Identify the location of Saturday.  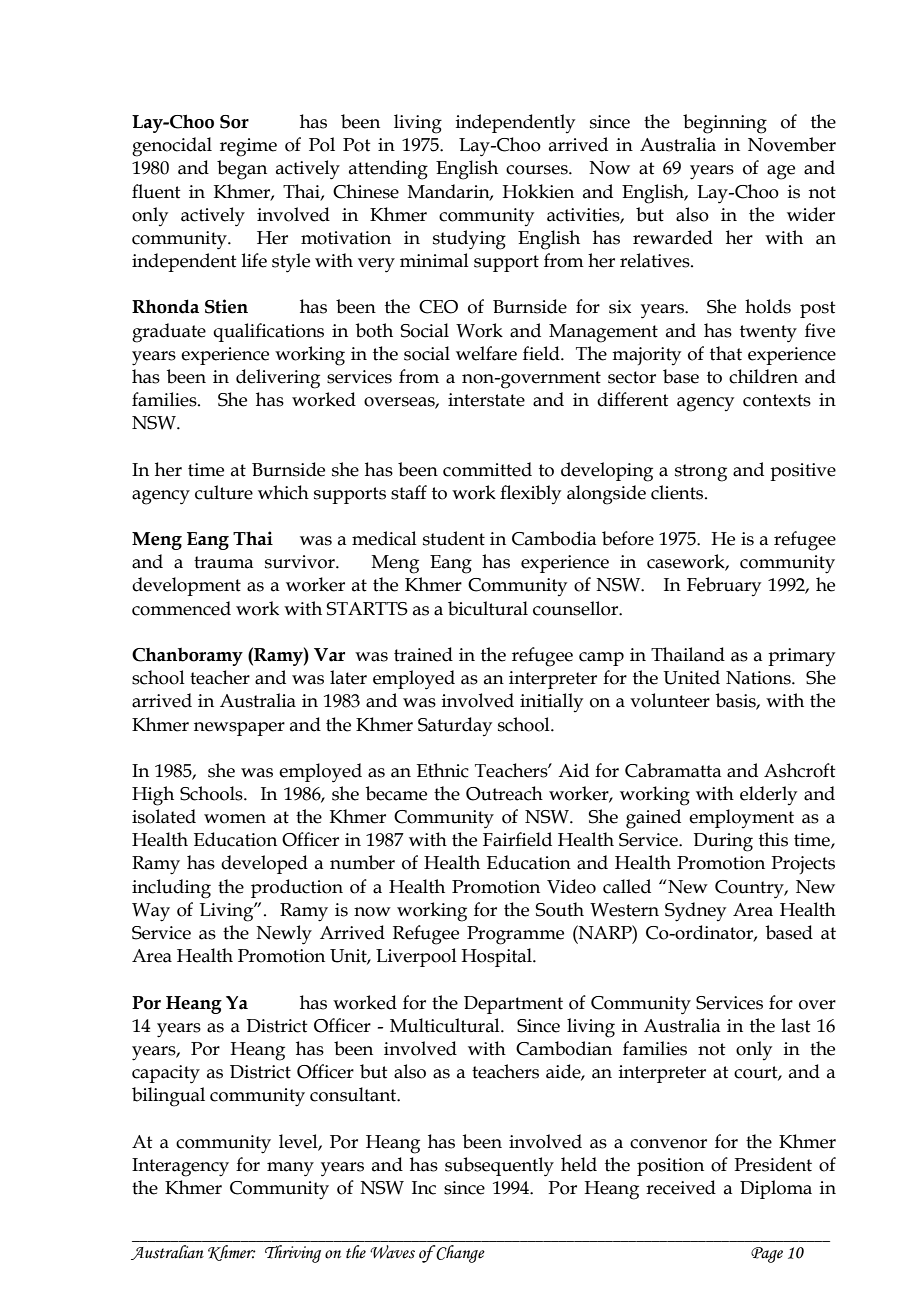
(455, 726).
